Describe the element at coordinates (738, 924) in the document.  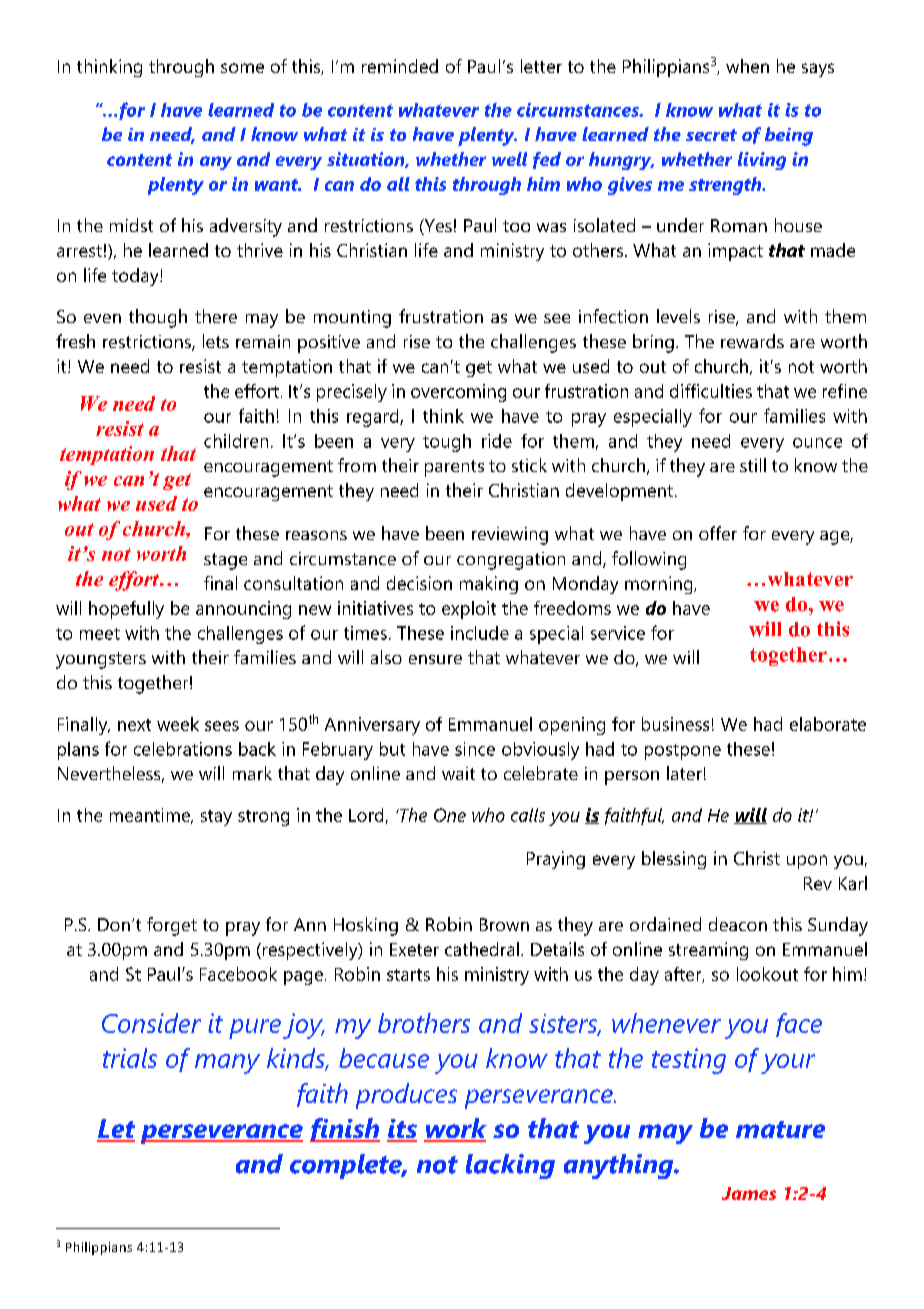
I see `deacon` at that location.
